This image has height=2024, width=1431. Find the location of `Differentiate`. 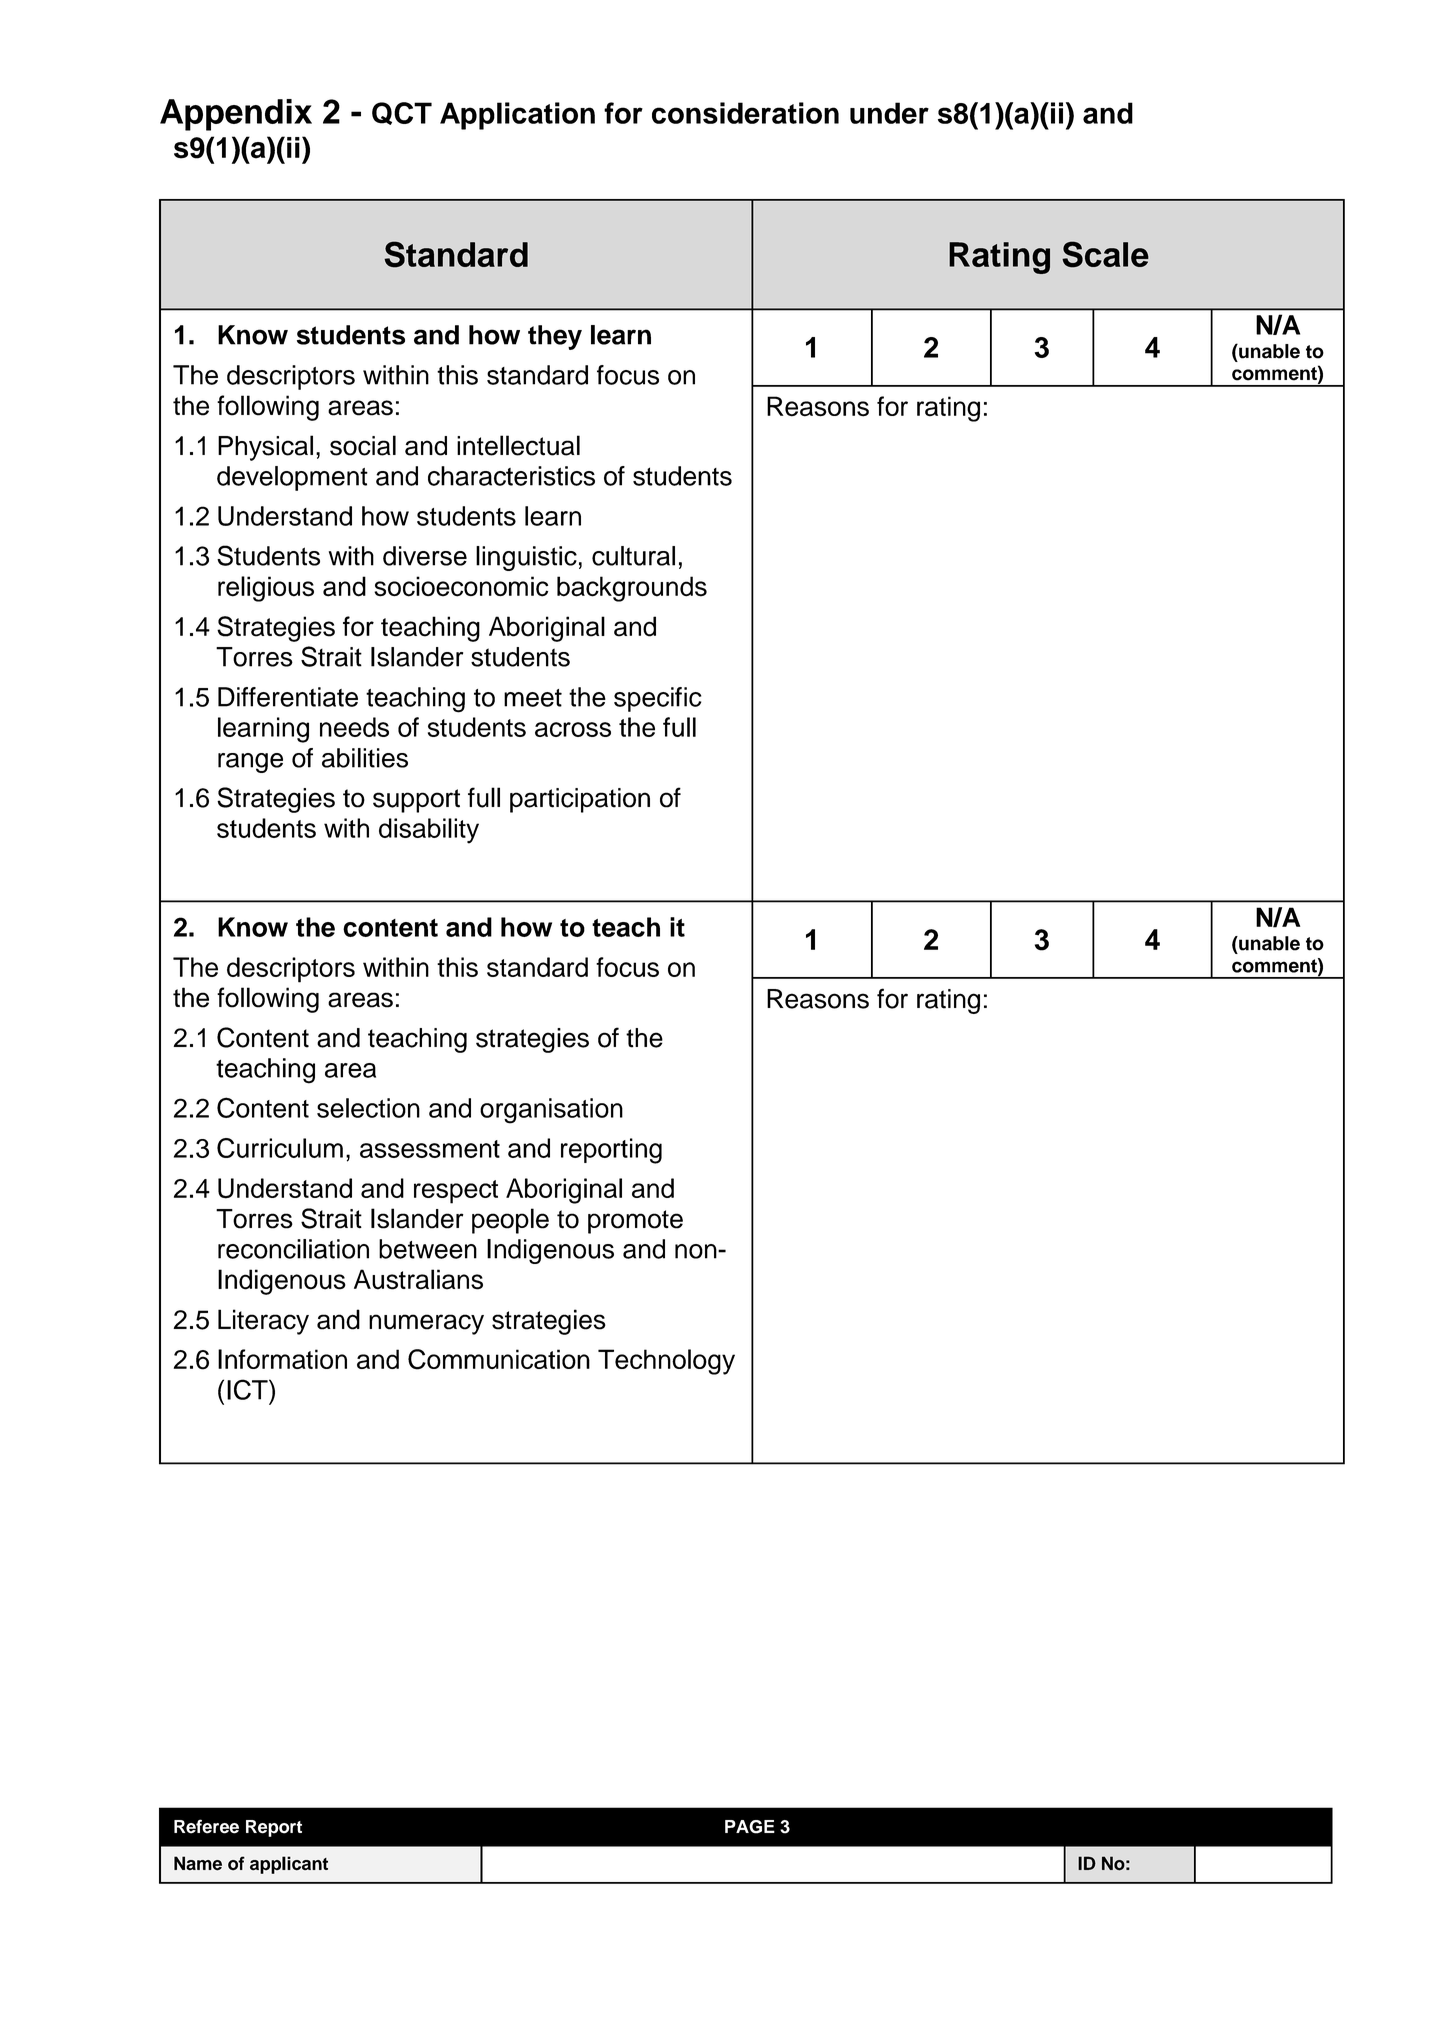

Differentiate is located at coordinates (288, 697).
